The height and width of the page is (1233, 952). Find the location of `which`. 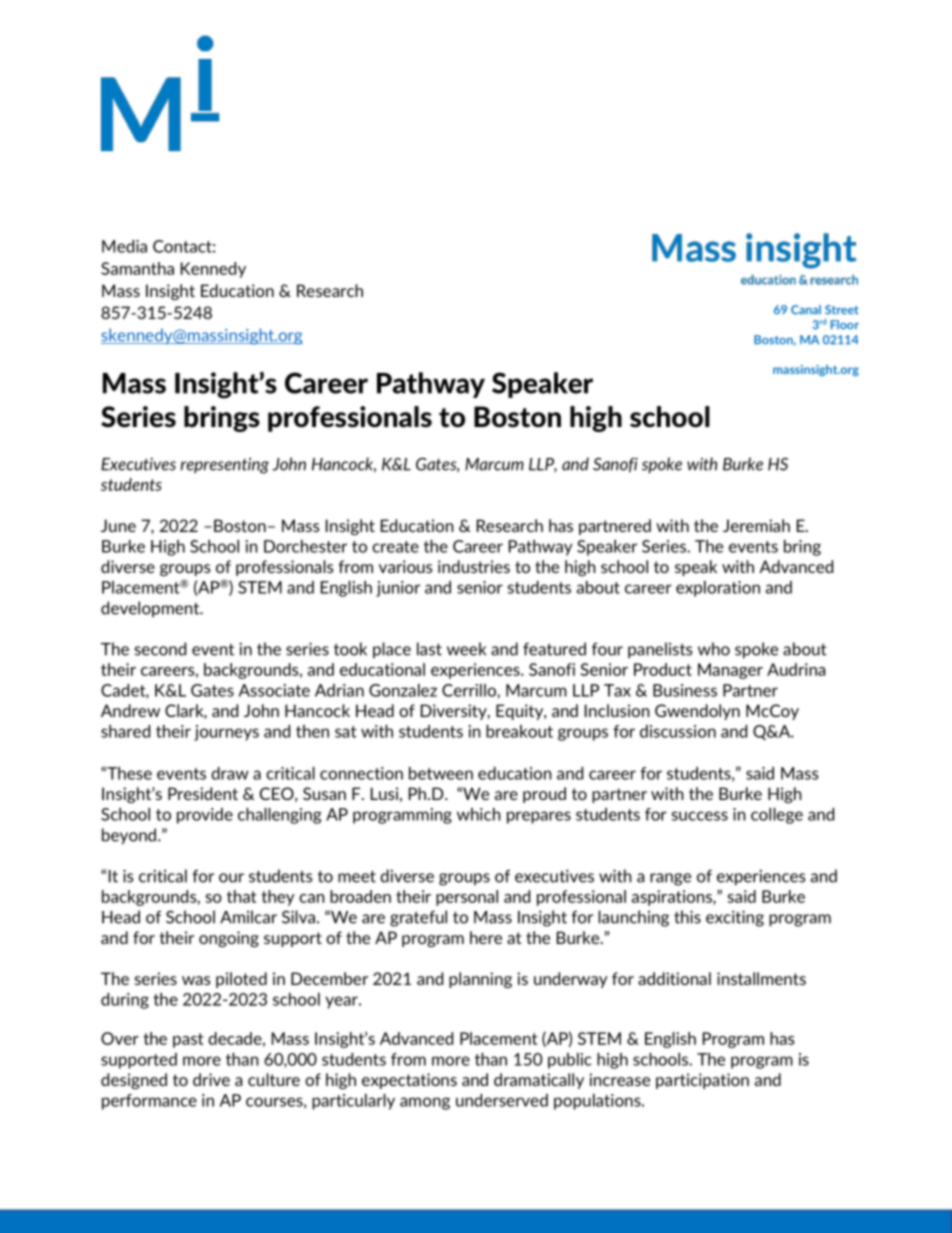

which is located at coordinates (479, 814).
